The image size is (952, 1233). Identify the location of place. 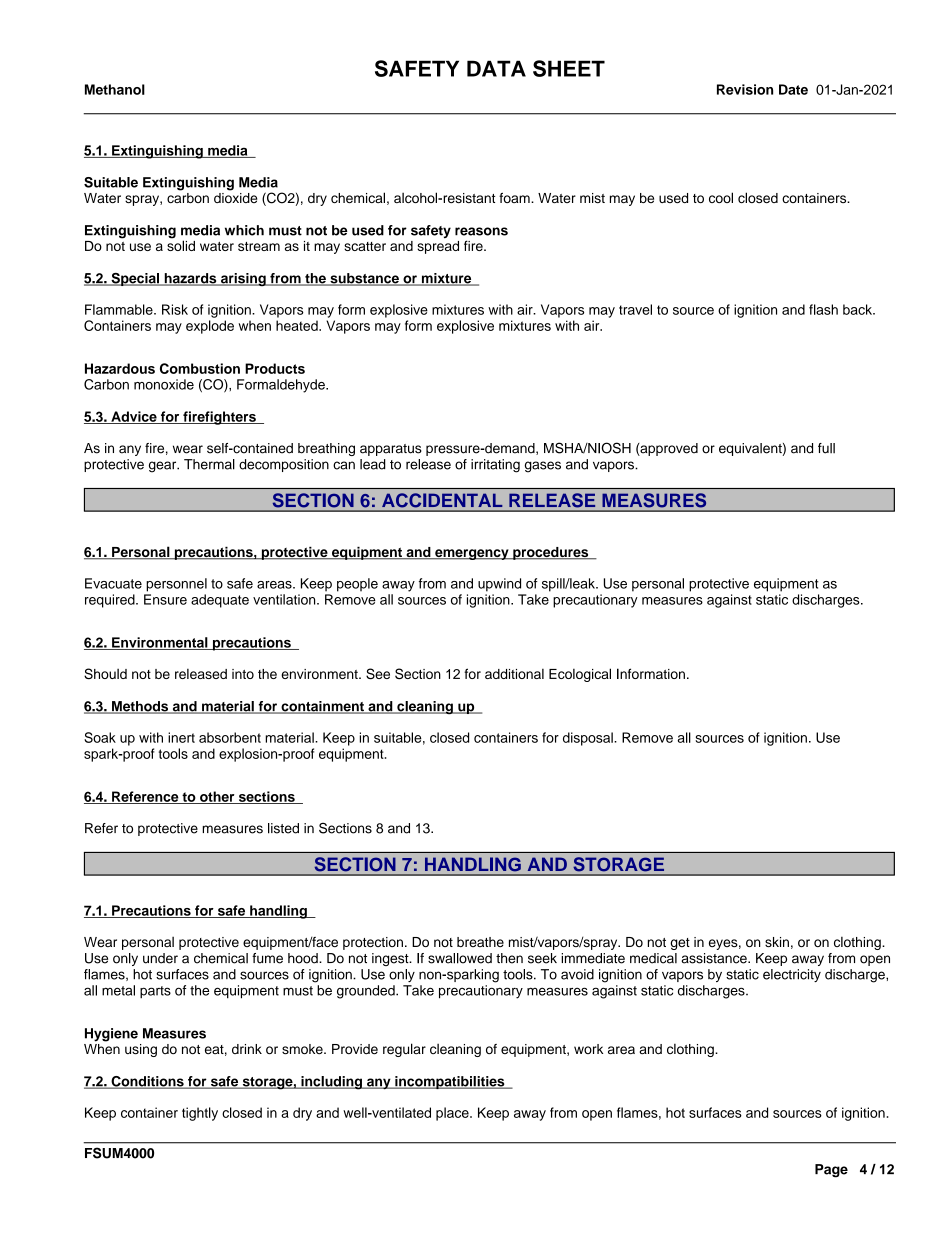
(453, 1114).
